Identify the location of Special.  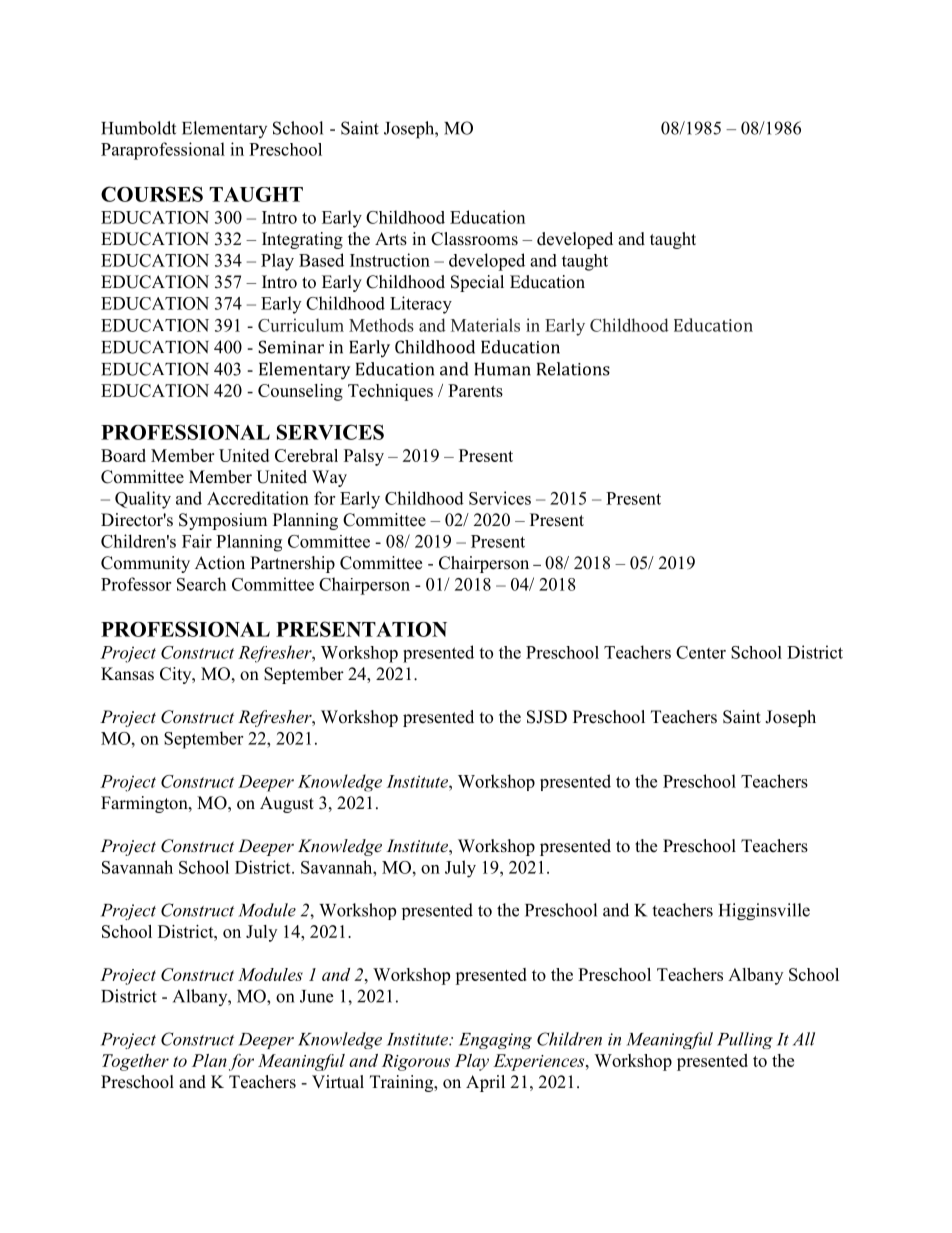
(477, 283).
